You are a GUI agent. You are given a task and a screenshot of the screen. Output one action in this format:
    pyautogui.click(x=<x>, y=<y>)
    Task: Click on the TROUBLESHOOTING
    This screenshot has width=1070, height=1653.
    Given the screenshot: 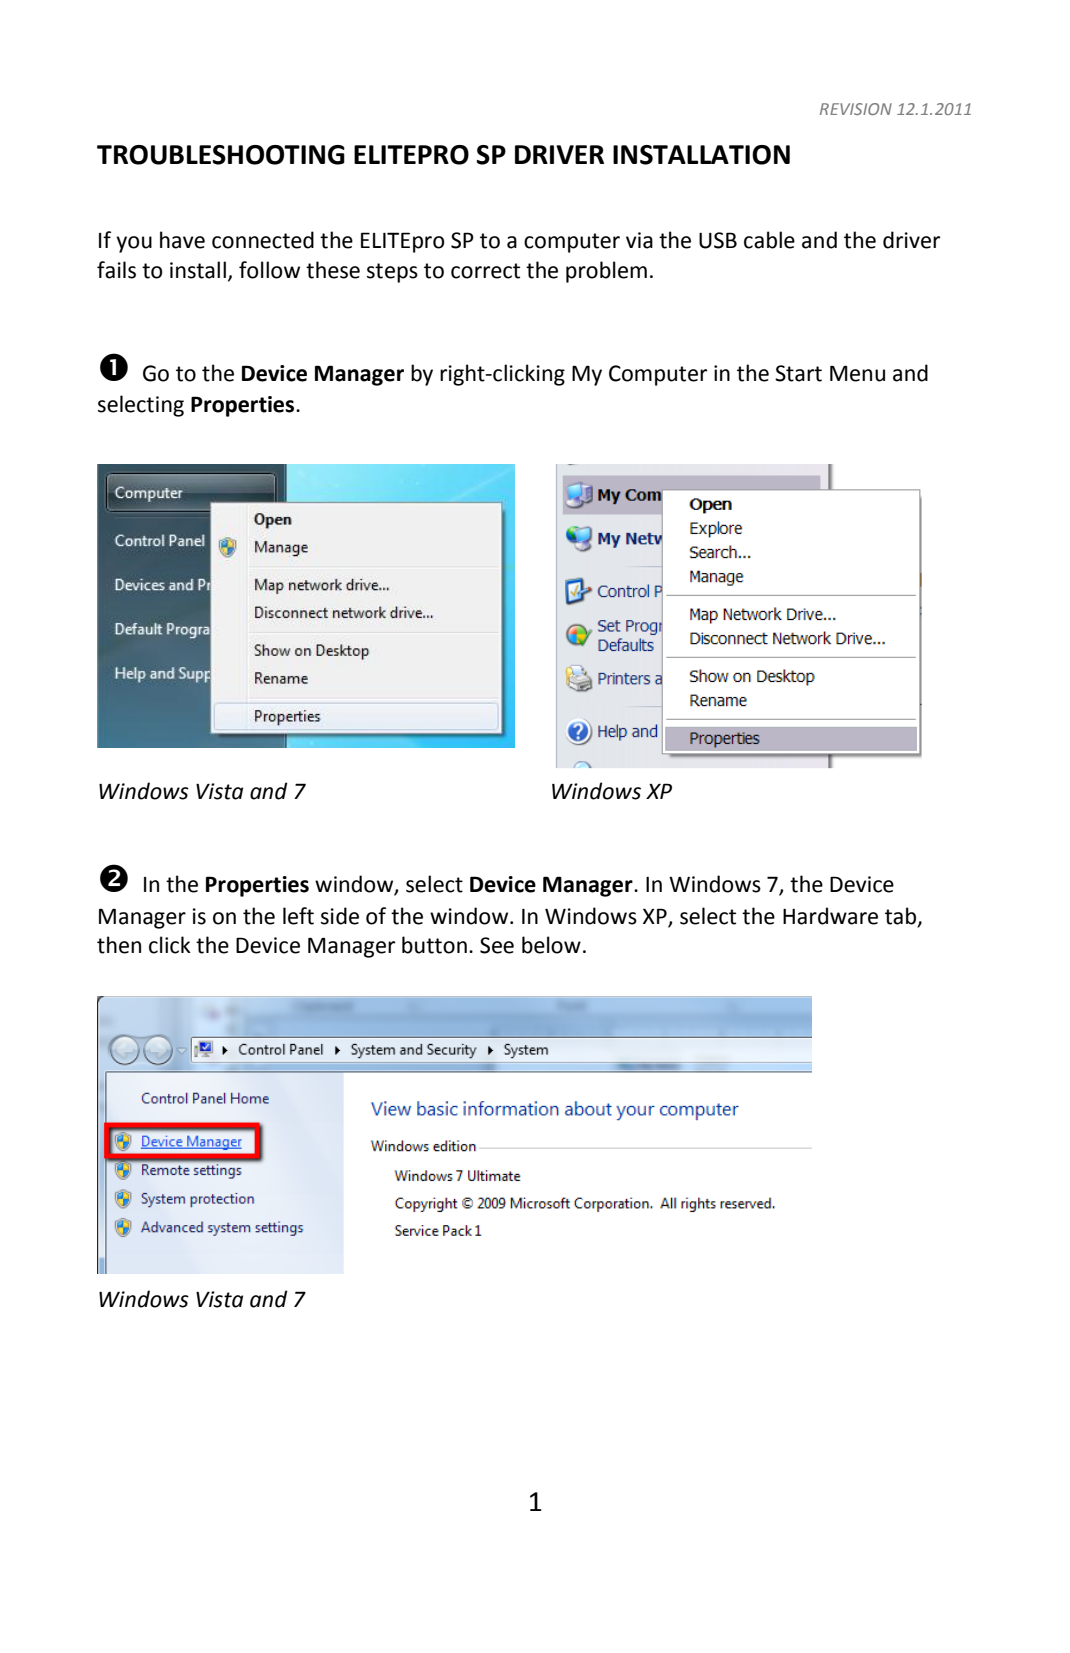 What is the action you would take?
    pyautogui.click(x=221, y=155)
